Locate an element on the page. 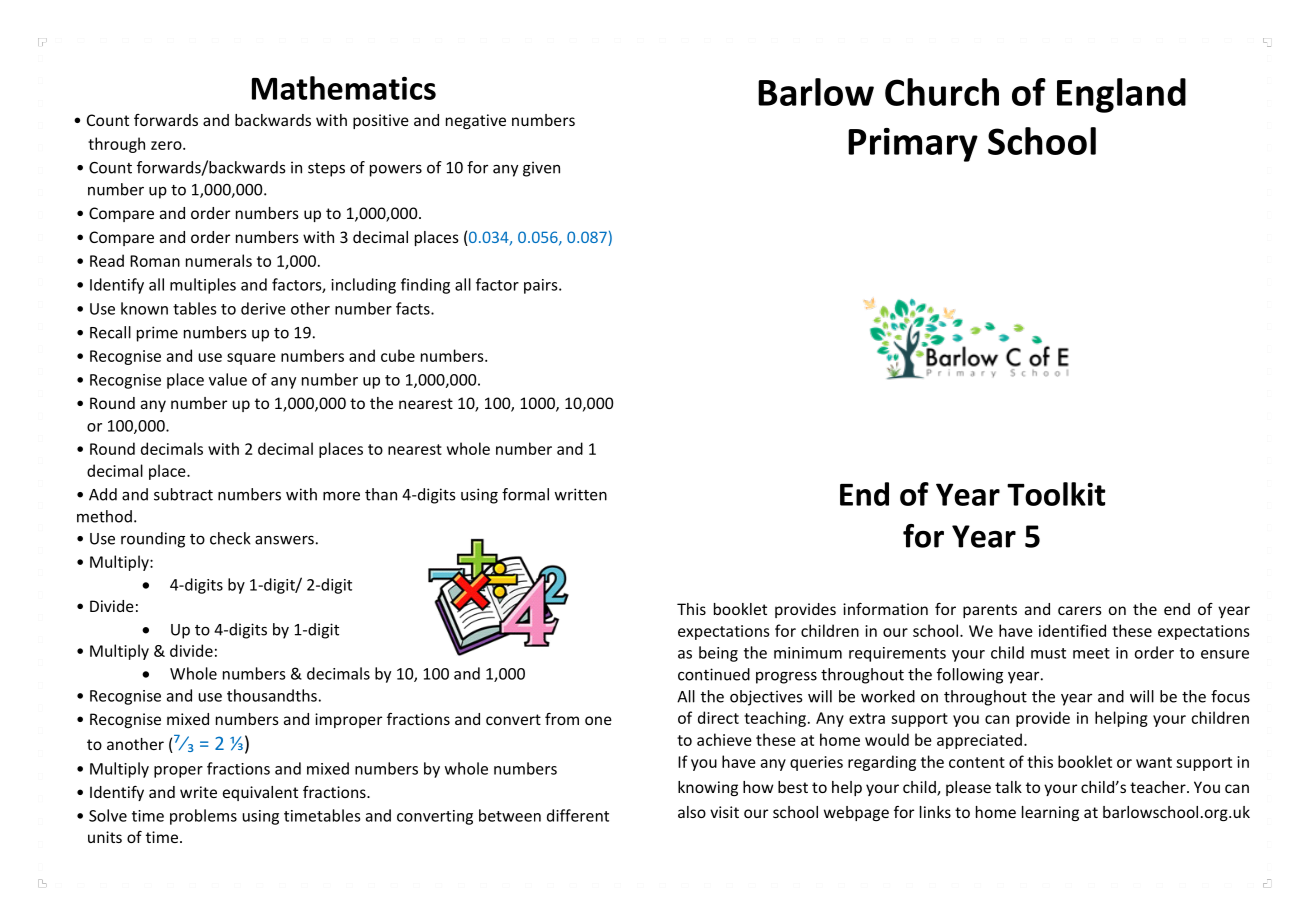 The image size is (1308, 924). England is located at coordinates (1121, 95).
